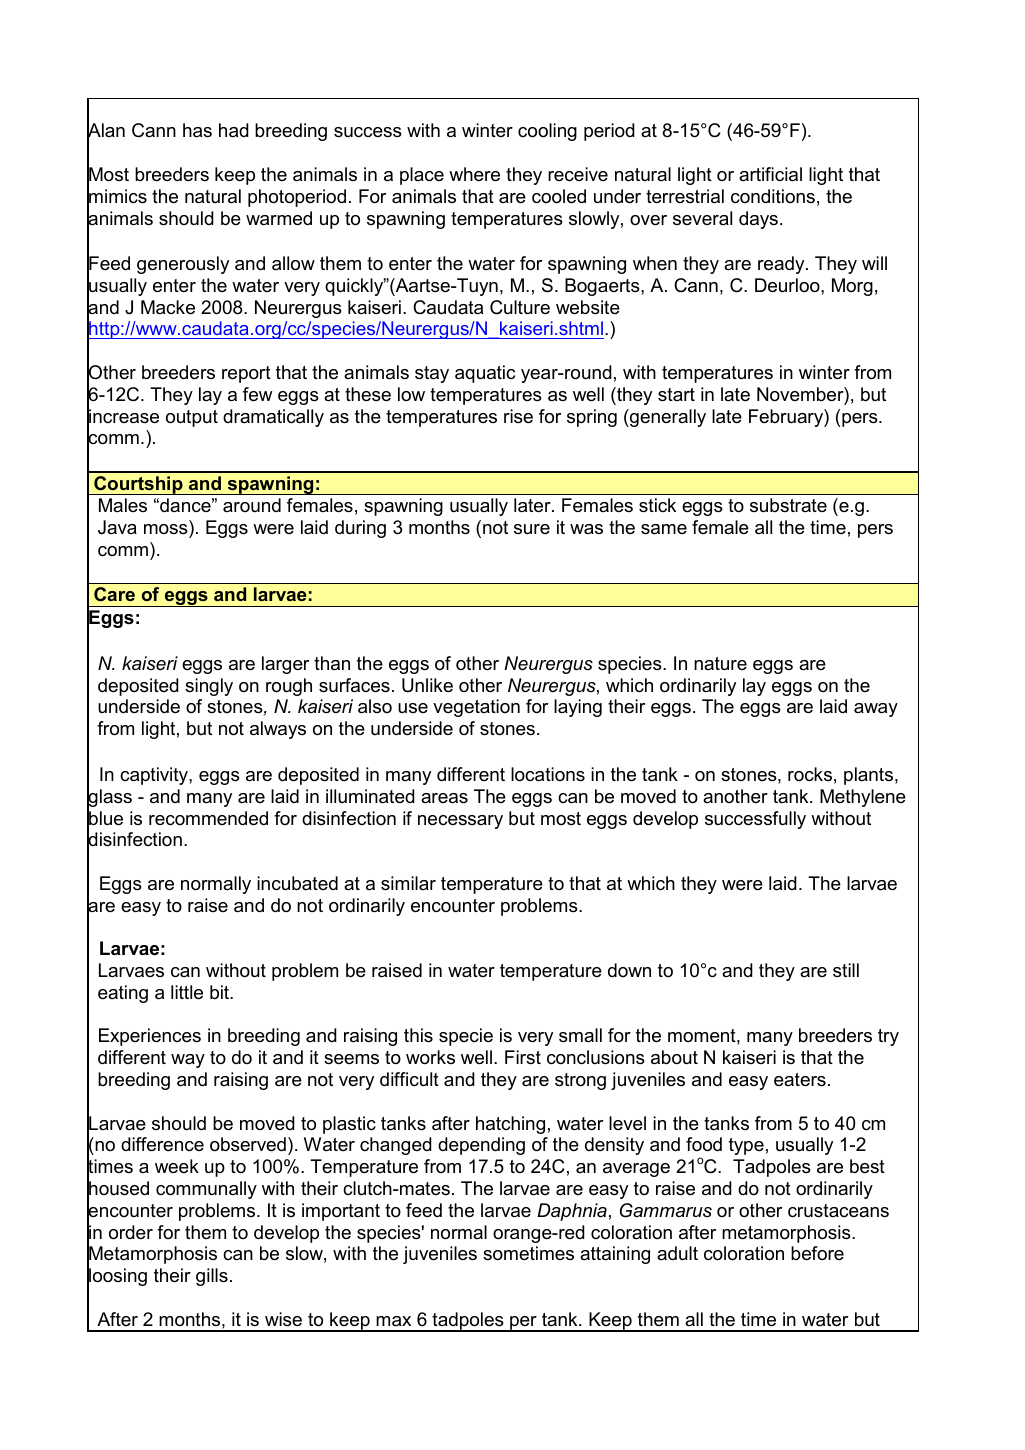  What do you see at coordinates (876, 710) in the page?
I see `away` at bounding box center [876, 710].
